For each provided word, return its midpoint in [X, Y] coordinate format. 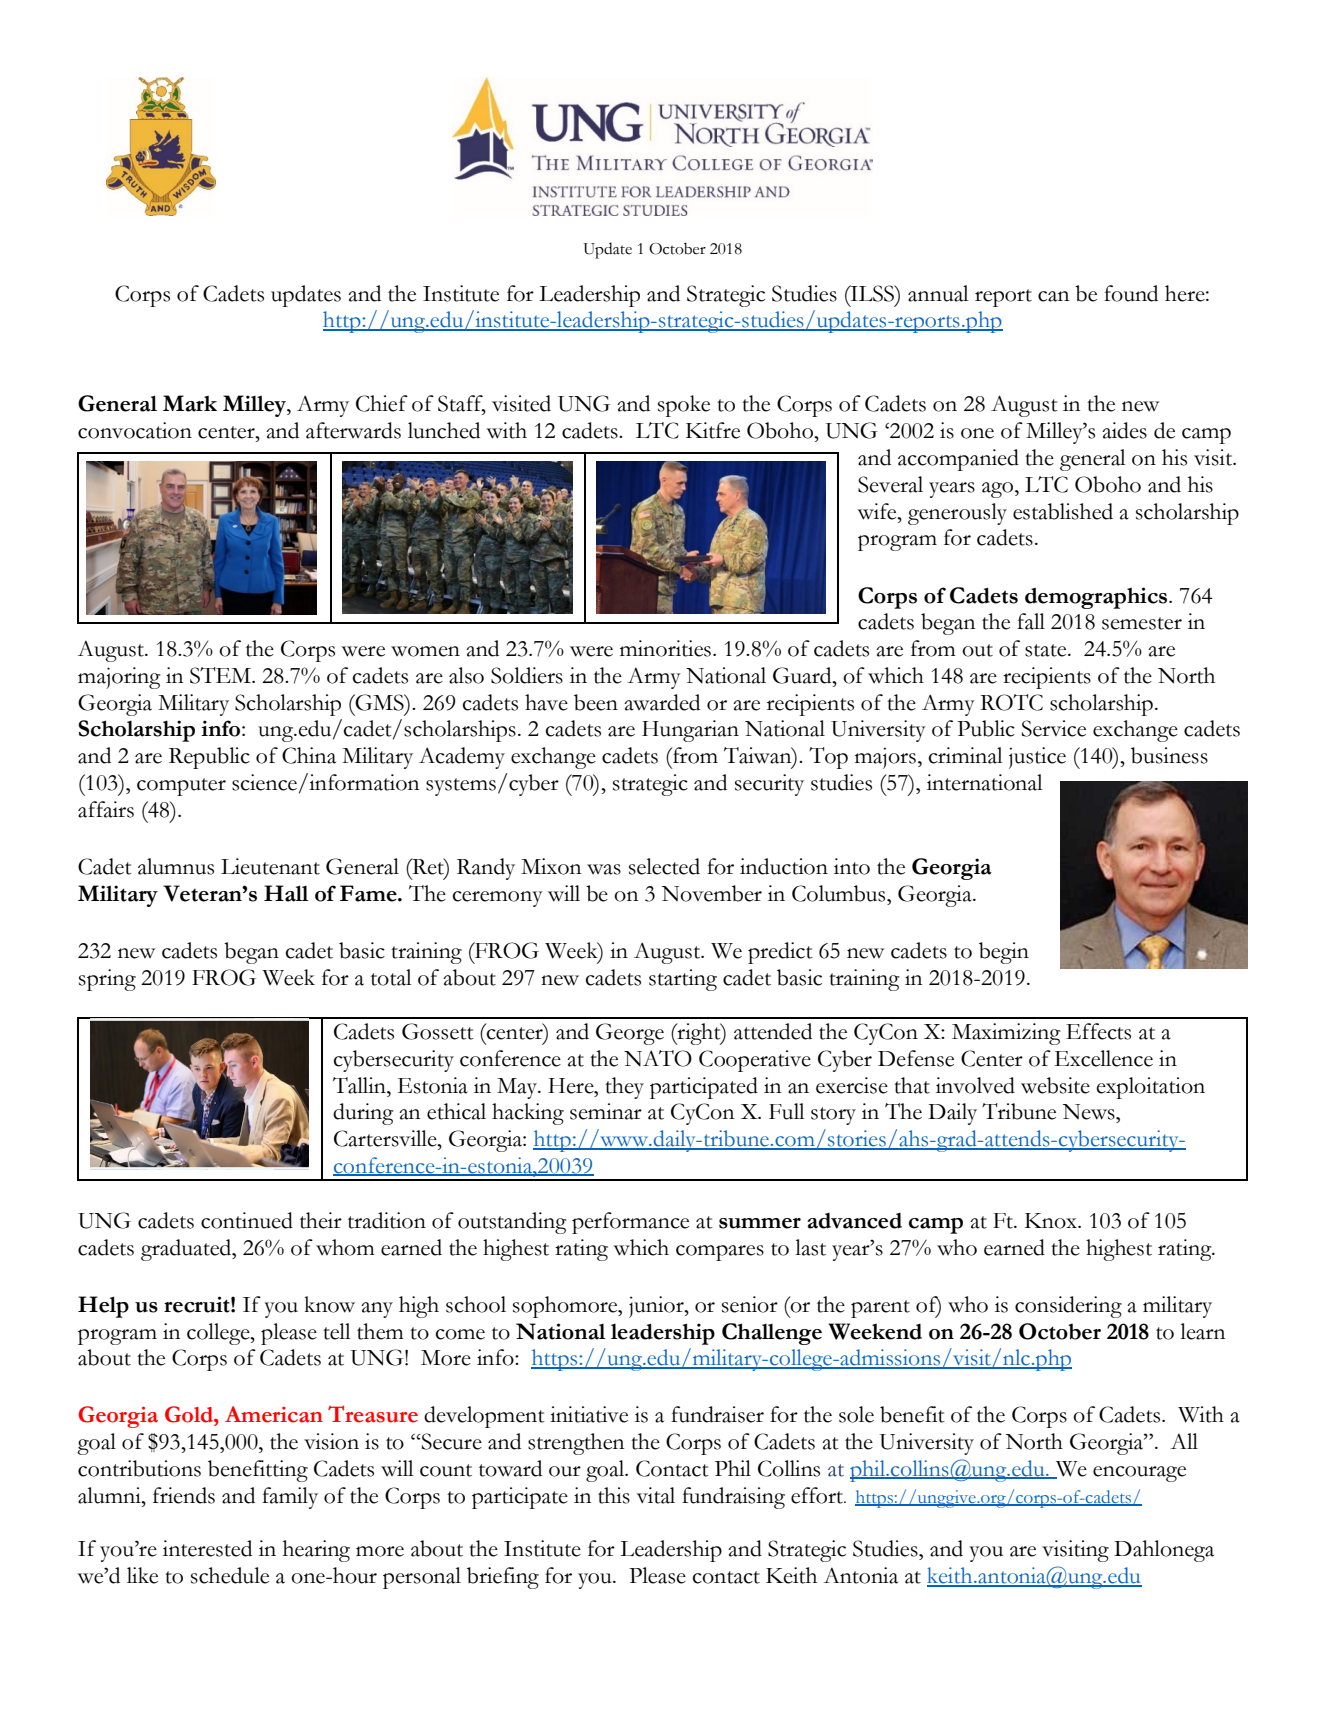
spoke [684, 406]
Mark [190, 403]
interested [207, 1548]
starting [683, 980]
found [1131, 293]
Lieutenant [270, 866]
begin [1004, 953]
